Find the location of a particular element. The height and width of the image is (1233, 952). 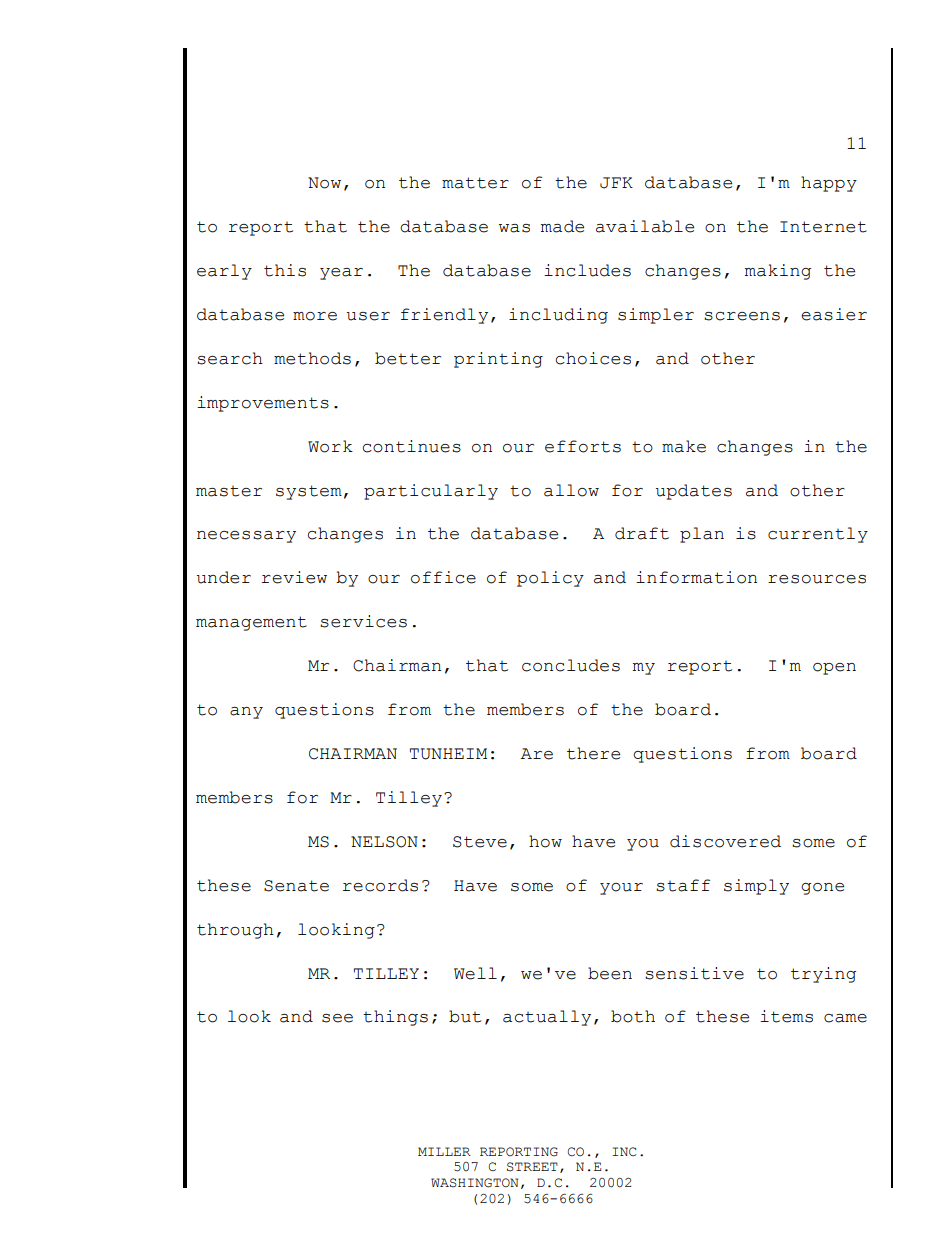

Internet is located at coordinates (823, 227).
